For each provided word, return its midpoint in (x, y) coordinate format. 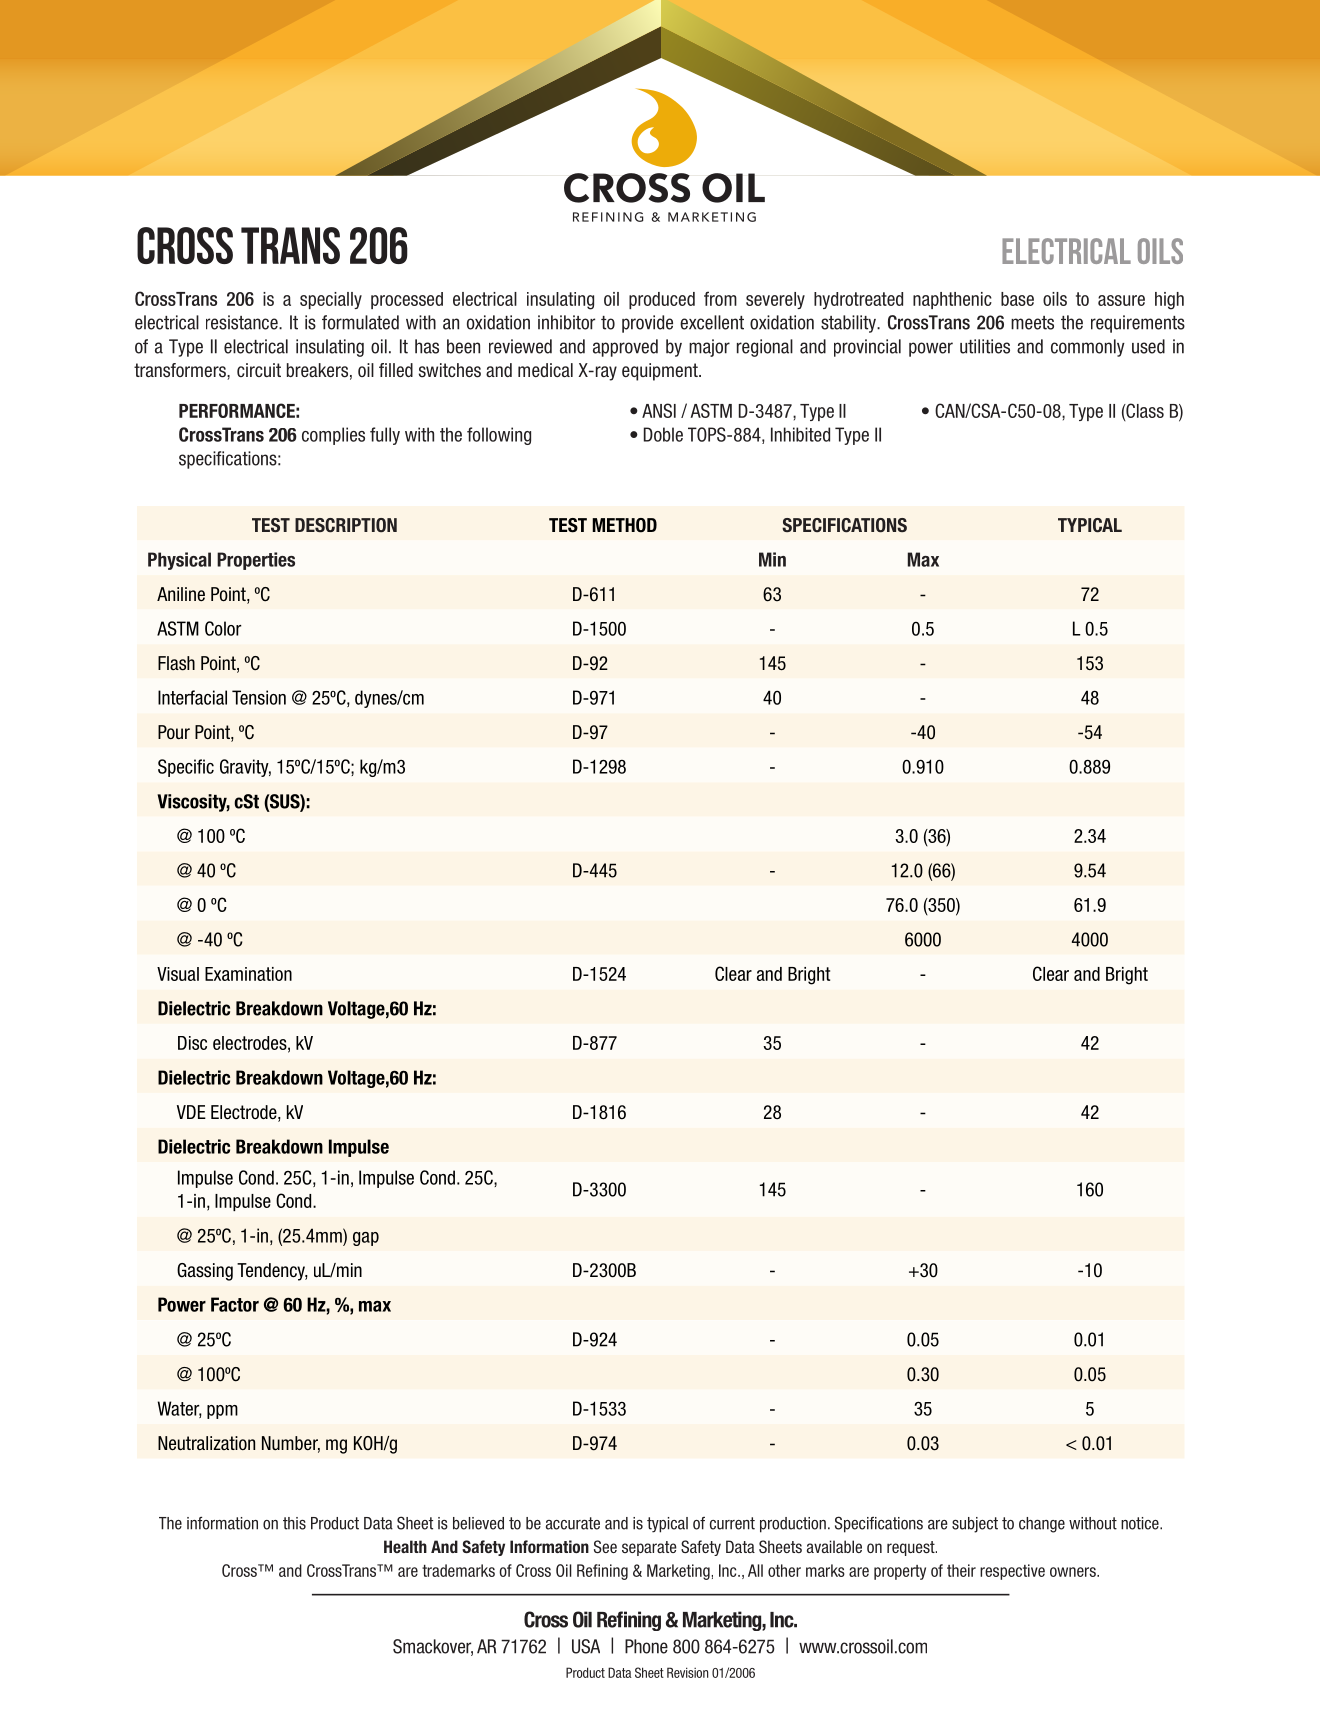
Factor (235, 1304)
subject (975, 1525)
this (294, 1523)
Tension (259, 697)
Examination (248, 974)
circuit (259, 370)
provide (647, 324)
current (732, 1523)
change (1042, 1525)
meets (1032, 323)
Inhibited (800, 434)
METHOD (624, 525)
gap (366, 1239)
